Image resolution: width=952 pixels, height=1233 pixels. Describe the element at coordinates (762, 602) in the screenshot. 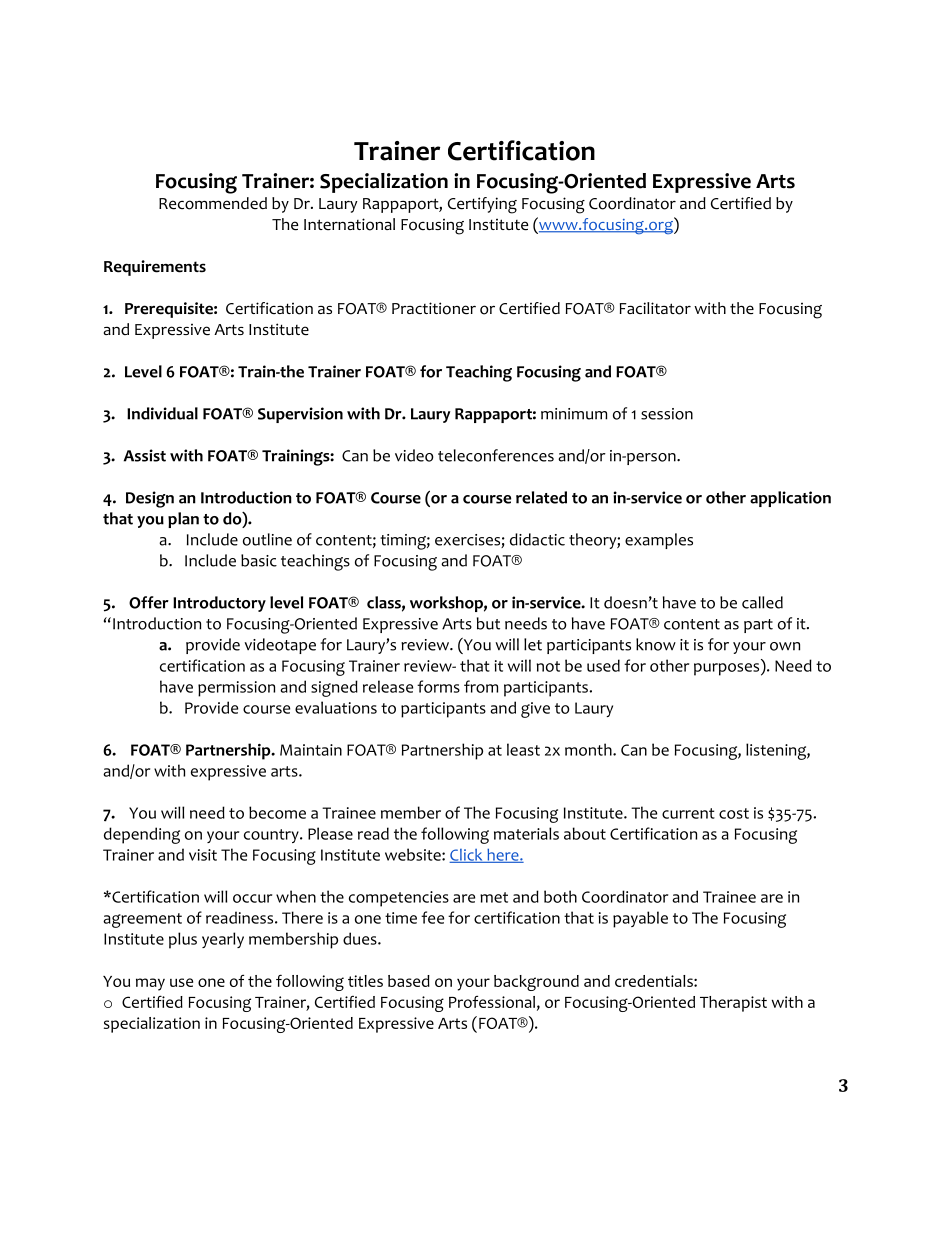

I see `called` at that location.
